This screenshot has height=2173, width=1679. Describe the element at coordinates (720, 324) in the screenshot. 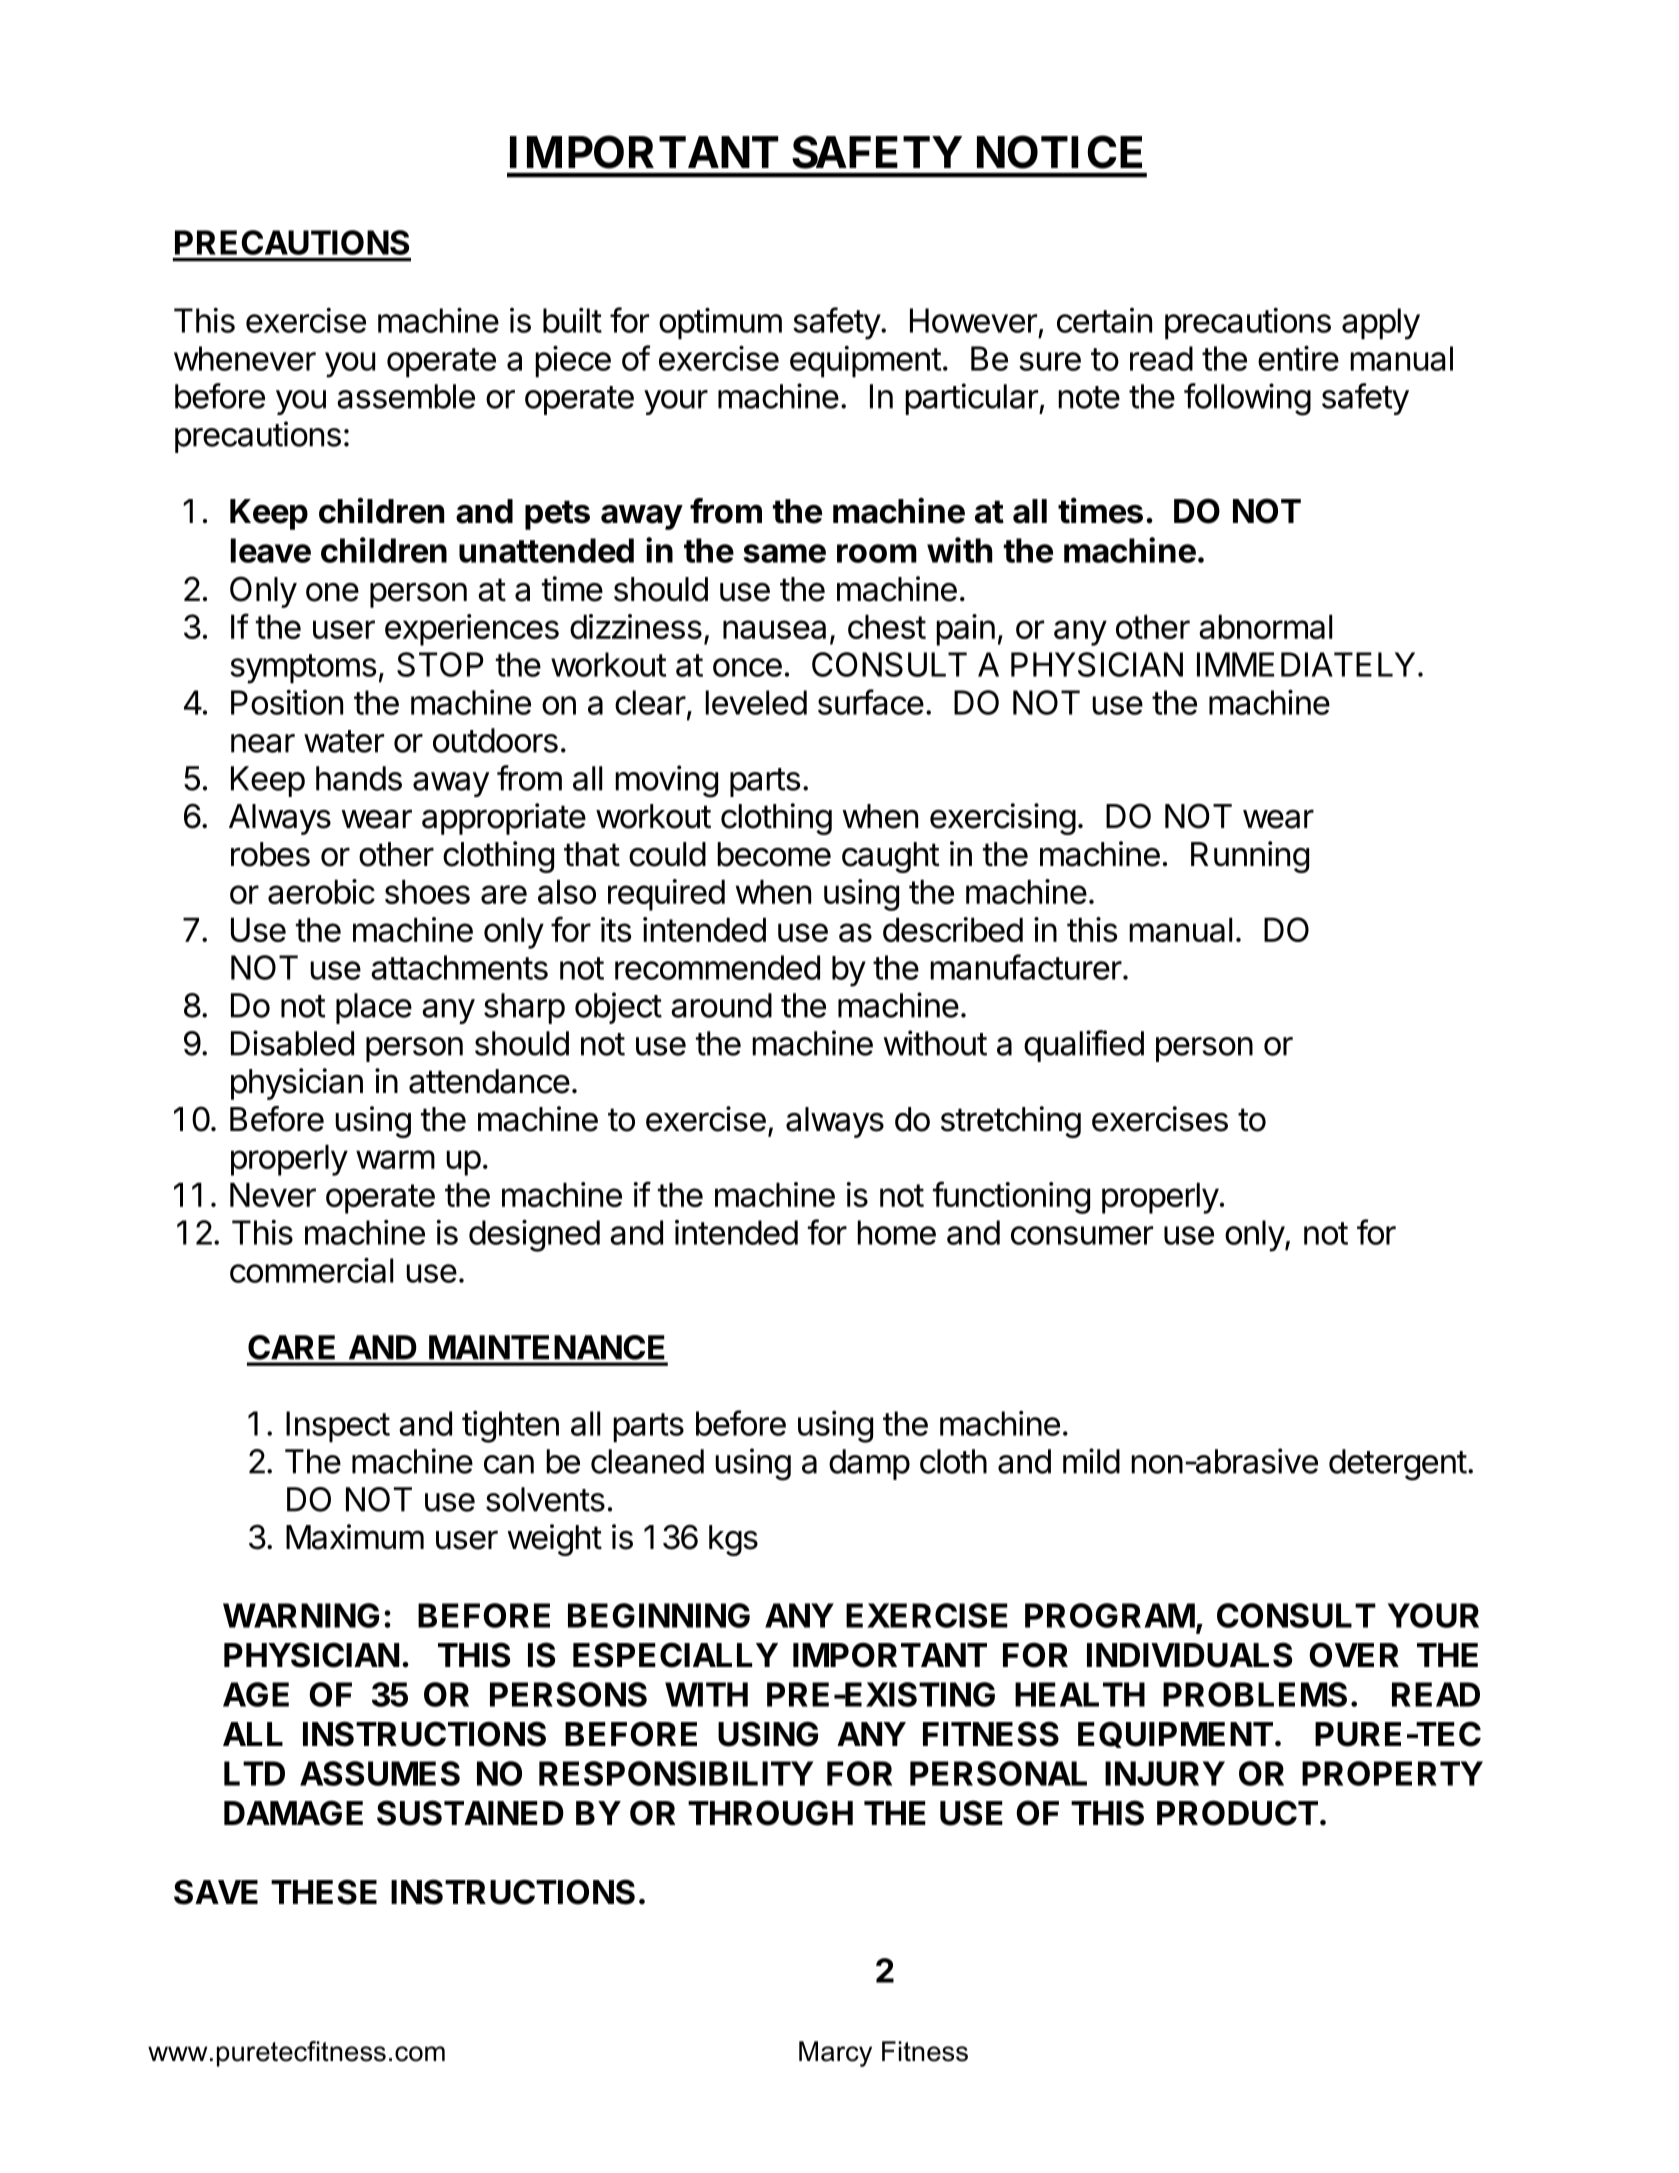

I see `optimum` at that location.
